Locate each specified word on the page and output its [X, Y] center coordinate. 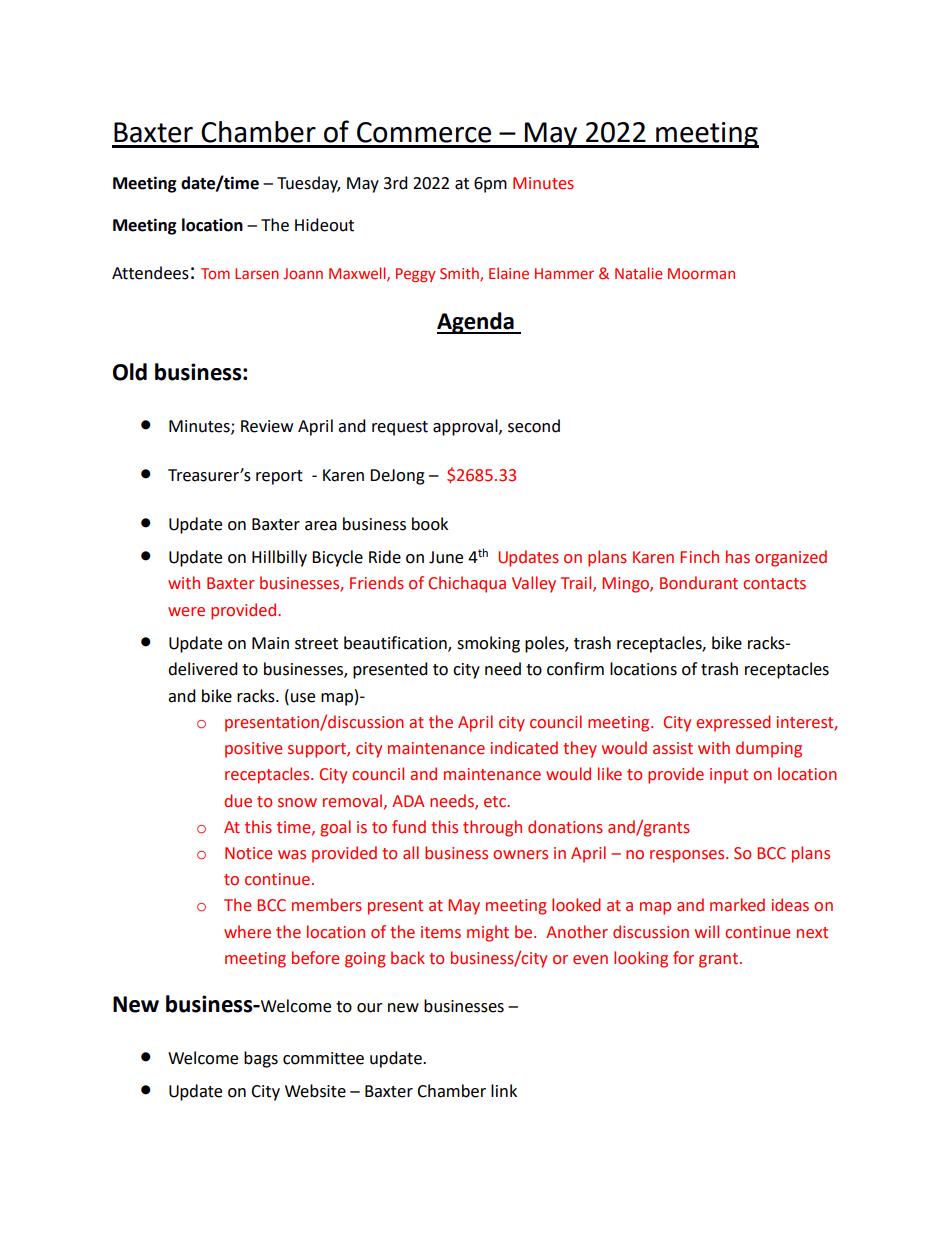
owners [520, 855]
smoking [488, 644]
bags [261, 1059]
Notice [248, 853]
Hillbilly [279, 558]
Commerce [424, 132]
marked [737, 905]
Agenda [476, 323]
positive [253, 750]
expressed [733, 723]
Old [130, 372]
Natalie [638, 273]
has [738, 557]
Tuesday [308, 184]
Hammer [564, 273]
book [430, 524]
